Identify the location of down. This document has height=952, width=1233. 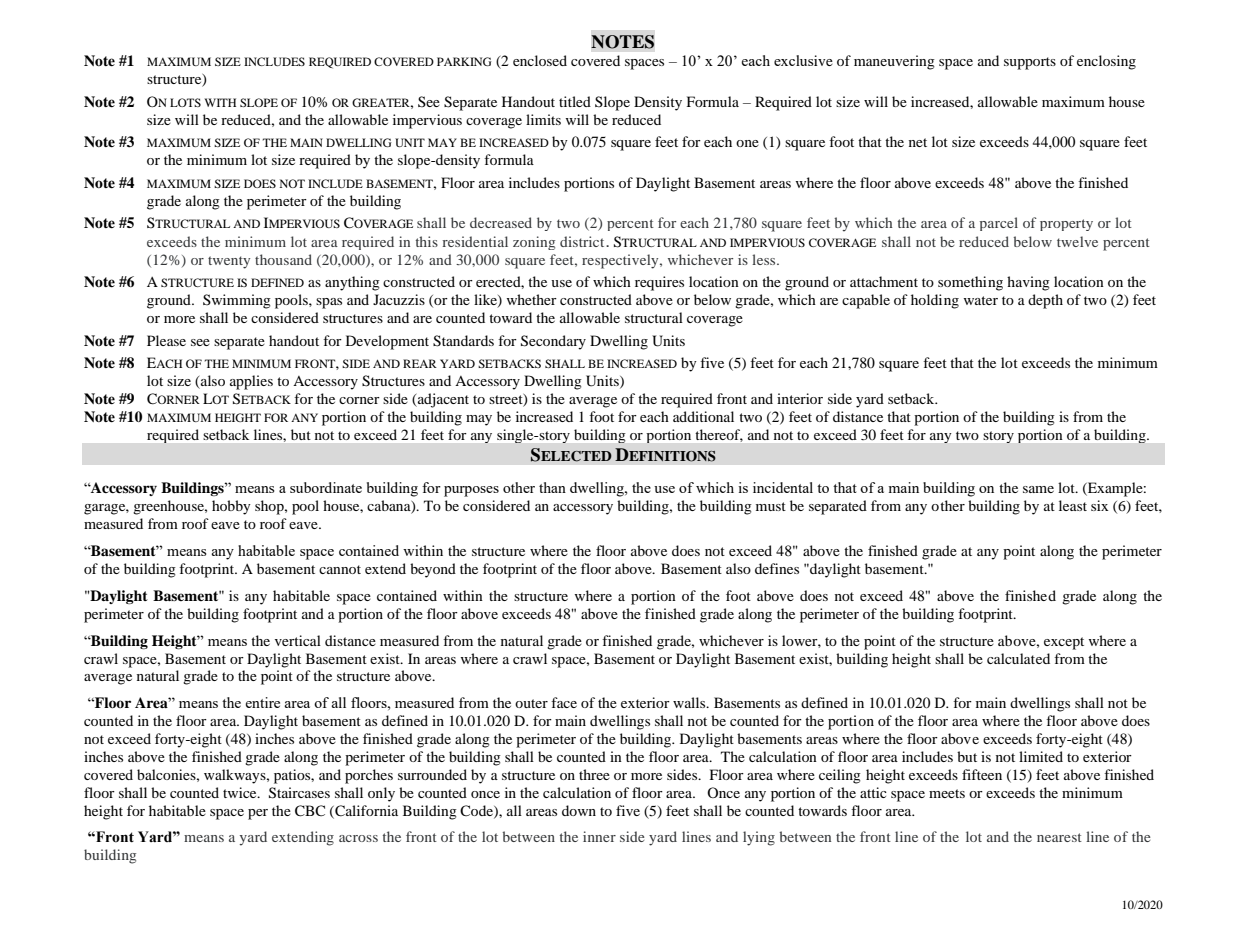
(579, 810).
